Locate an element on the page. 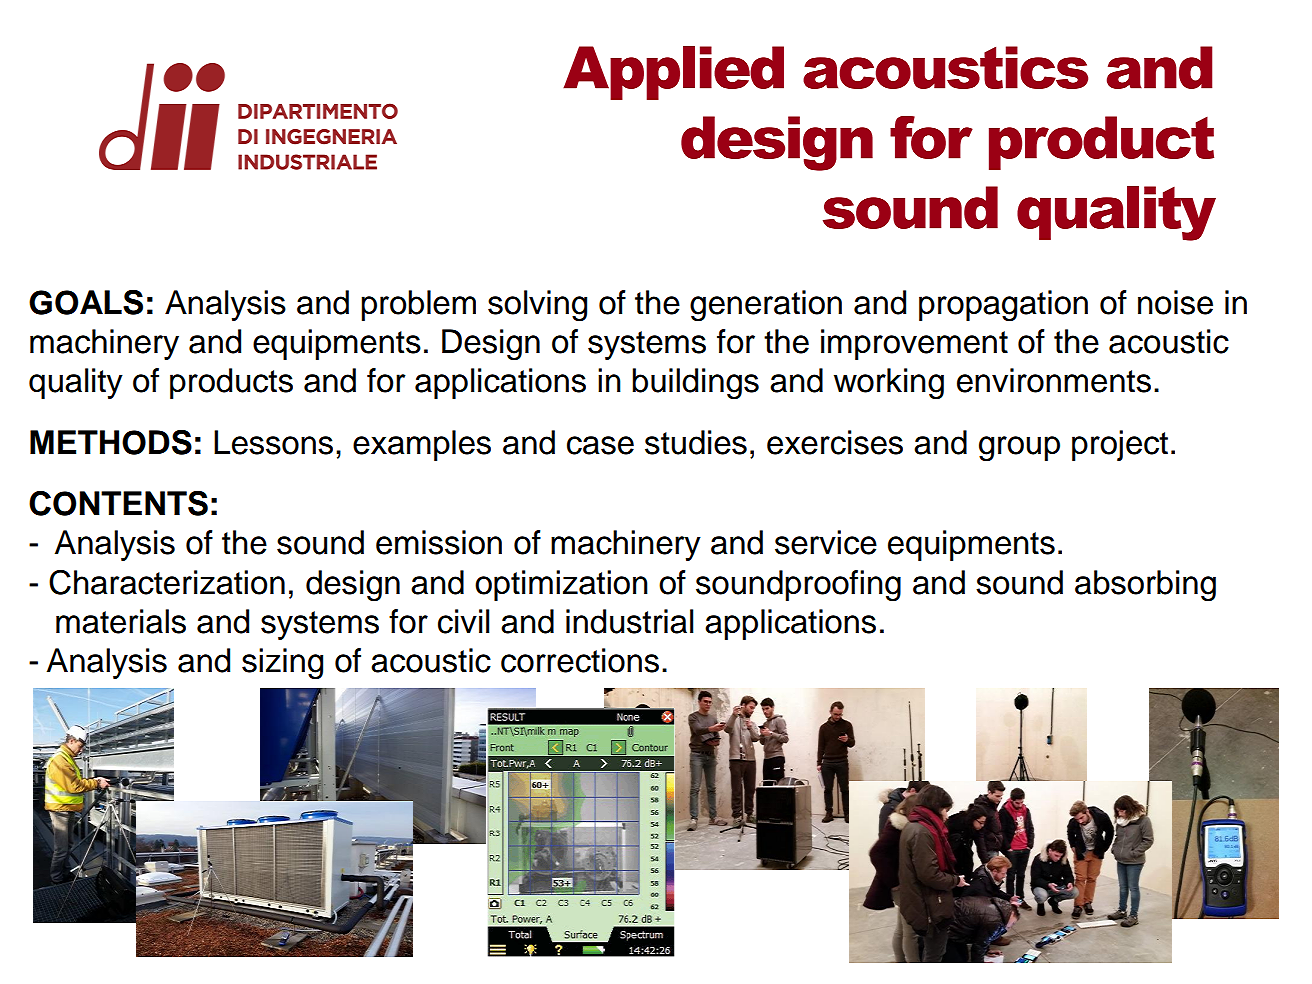 This image has width=1312, height=984. environments is located at coordinates (1054, 380).
